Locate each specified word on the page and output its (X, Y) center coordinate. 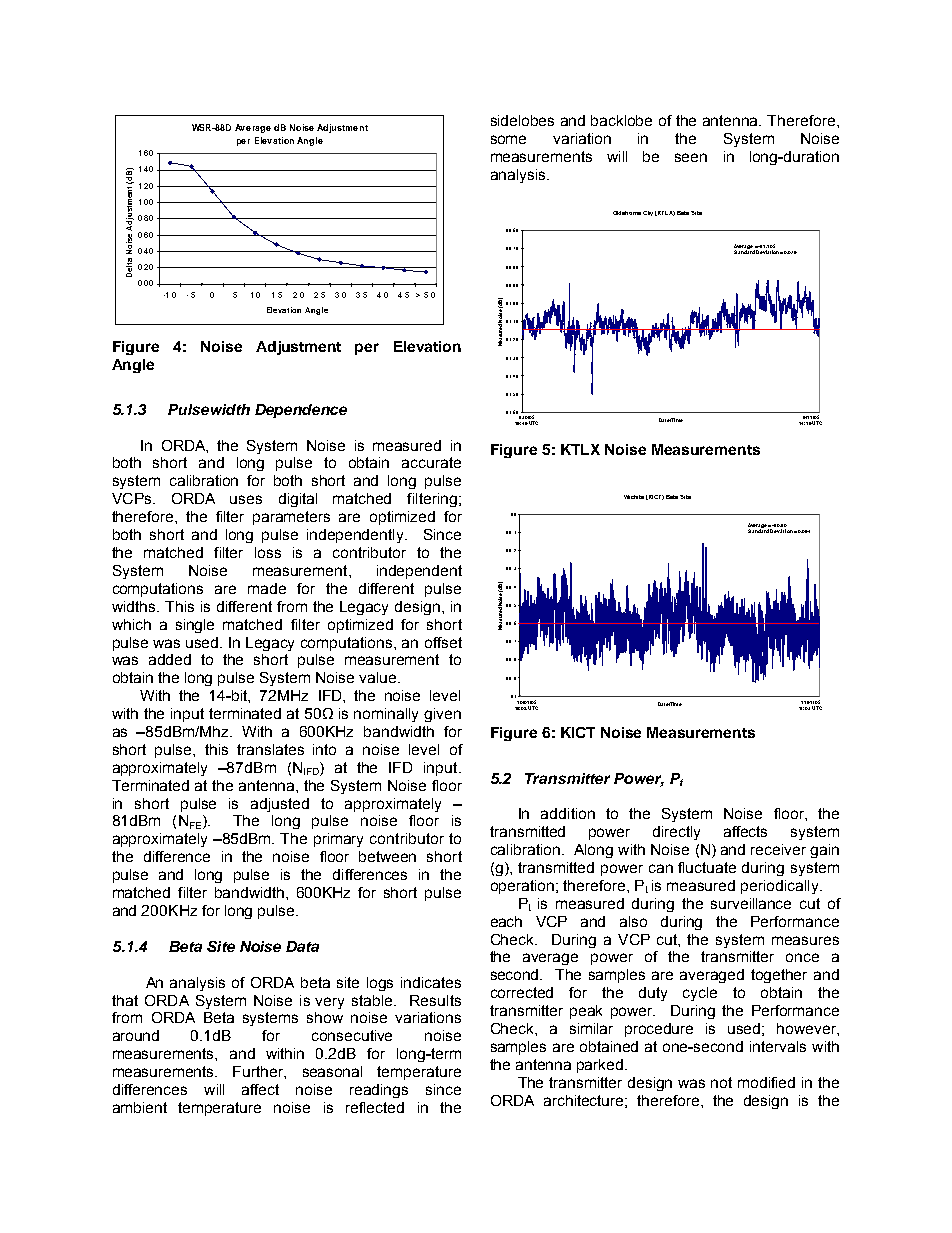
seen (691, 157)
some (508, 139)
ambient (140, 1107)
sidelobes (522, 120)
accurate (431, 462)
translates (270, 749)
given (442, 715)
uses (246, 499)
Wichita (634, 497)
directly (676, 833)
